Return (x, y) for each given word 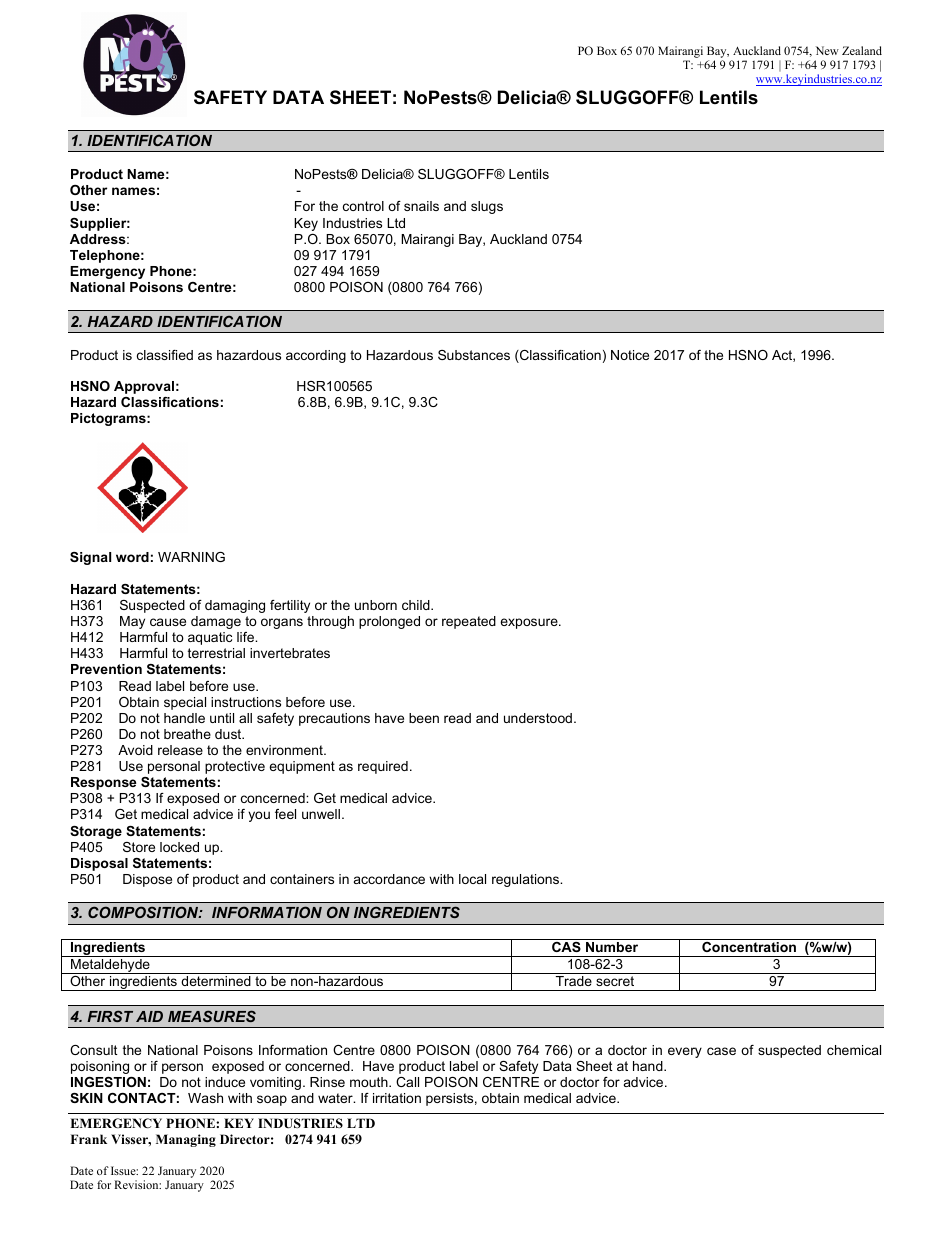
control (363, 206)
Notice (630, 355)
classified (165, 355)
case (721, 1051)
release (180, 750)
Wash (205, 1098)
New (827, 50)
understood (538, 718)
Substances (474, 355)
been (424, 718)
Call (407, 1082)
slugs (487, 207)
